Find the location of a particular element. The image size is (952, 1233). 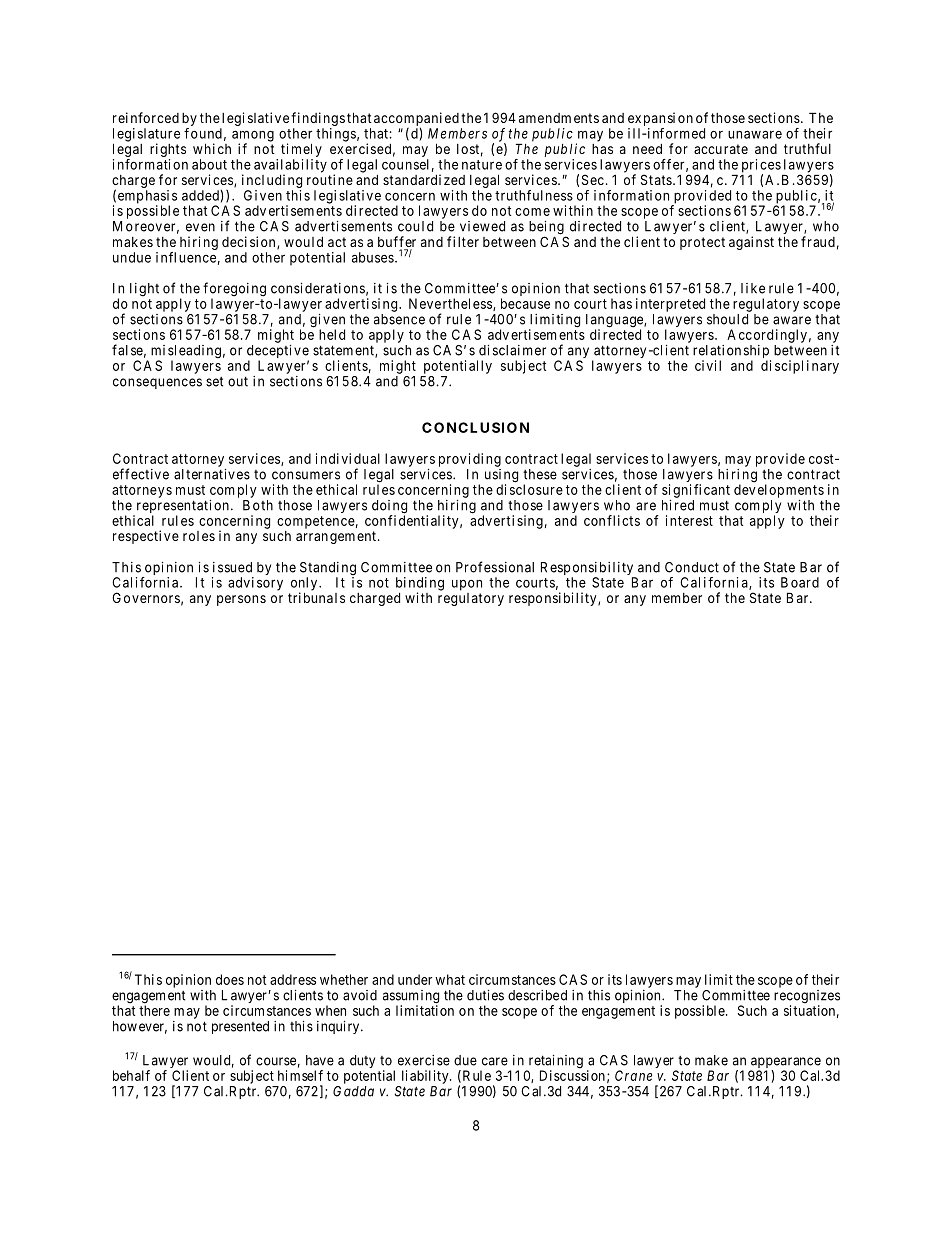

what is located at coordinates (450, 979).
